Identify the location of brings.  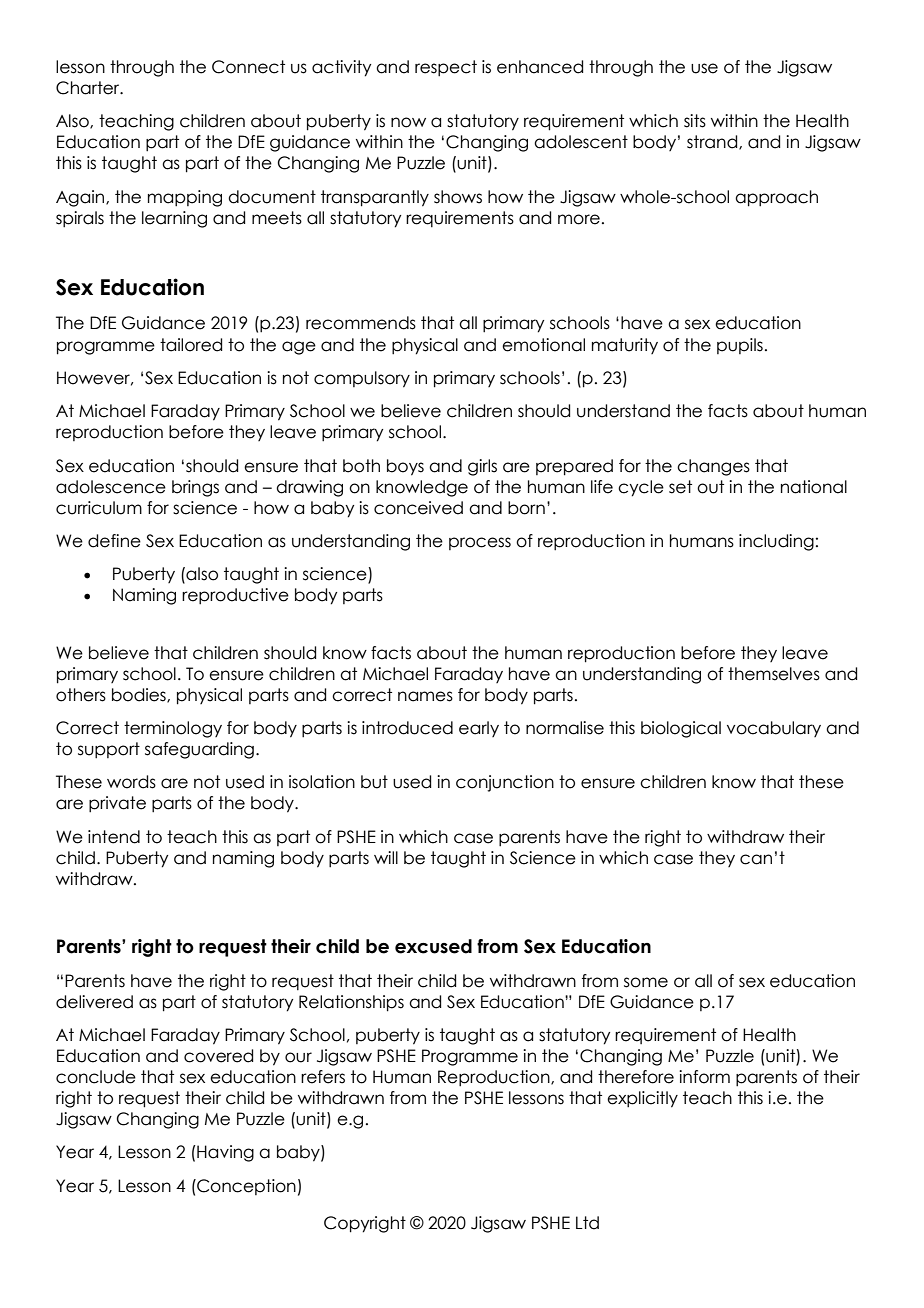
(195, 488).
